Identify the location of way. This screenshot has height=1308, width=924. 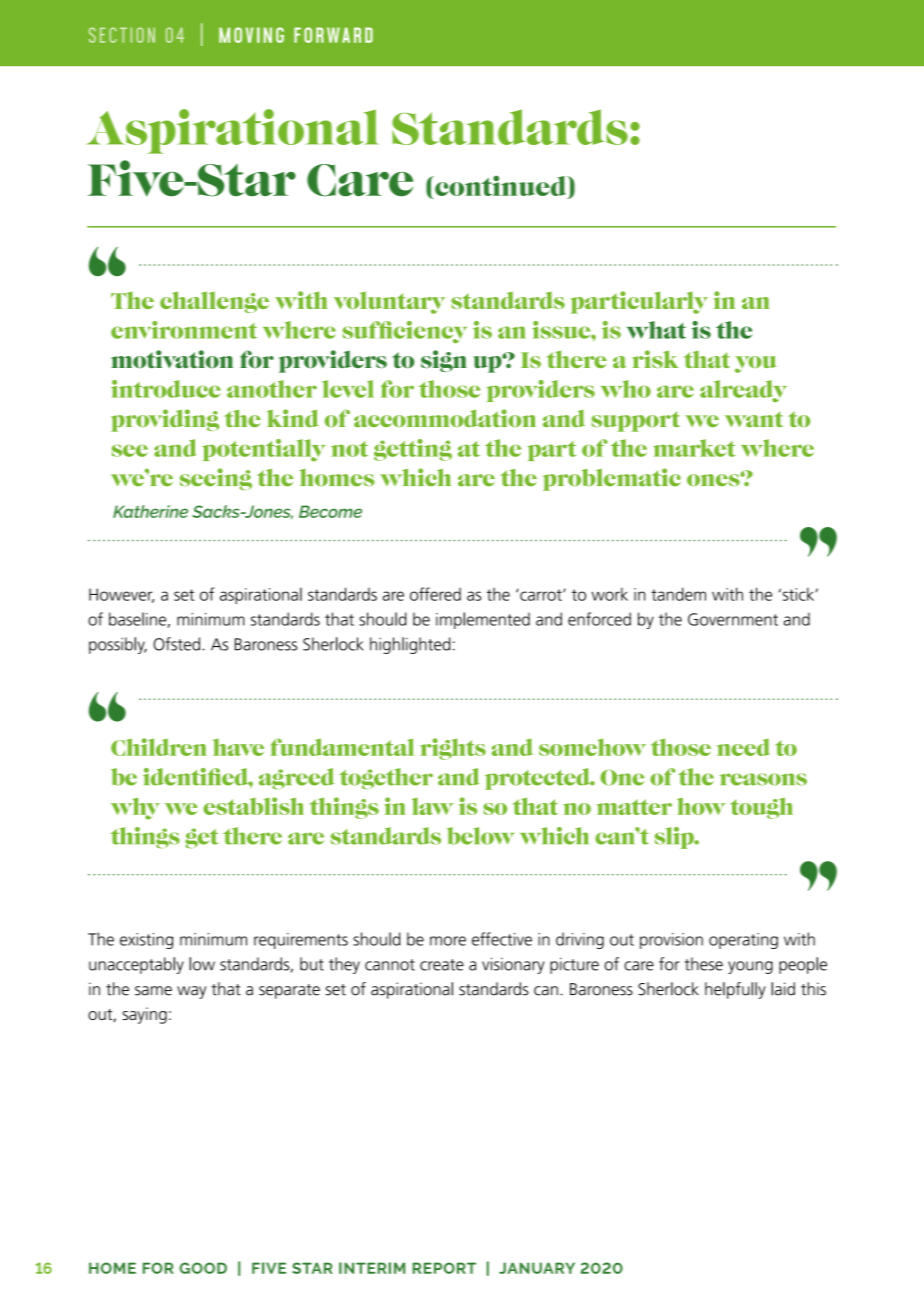
(192, 992).
